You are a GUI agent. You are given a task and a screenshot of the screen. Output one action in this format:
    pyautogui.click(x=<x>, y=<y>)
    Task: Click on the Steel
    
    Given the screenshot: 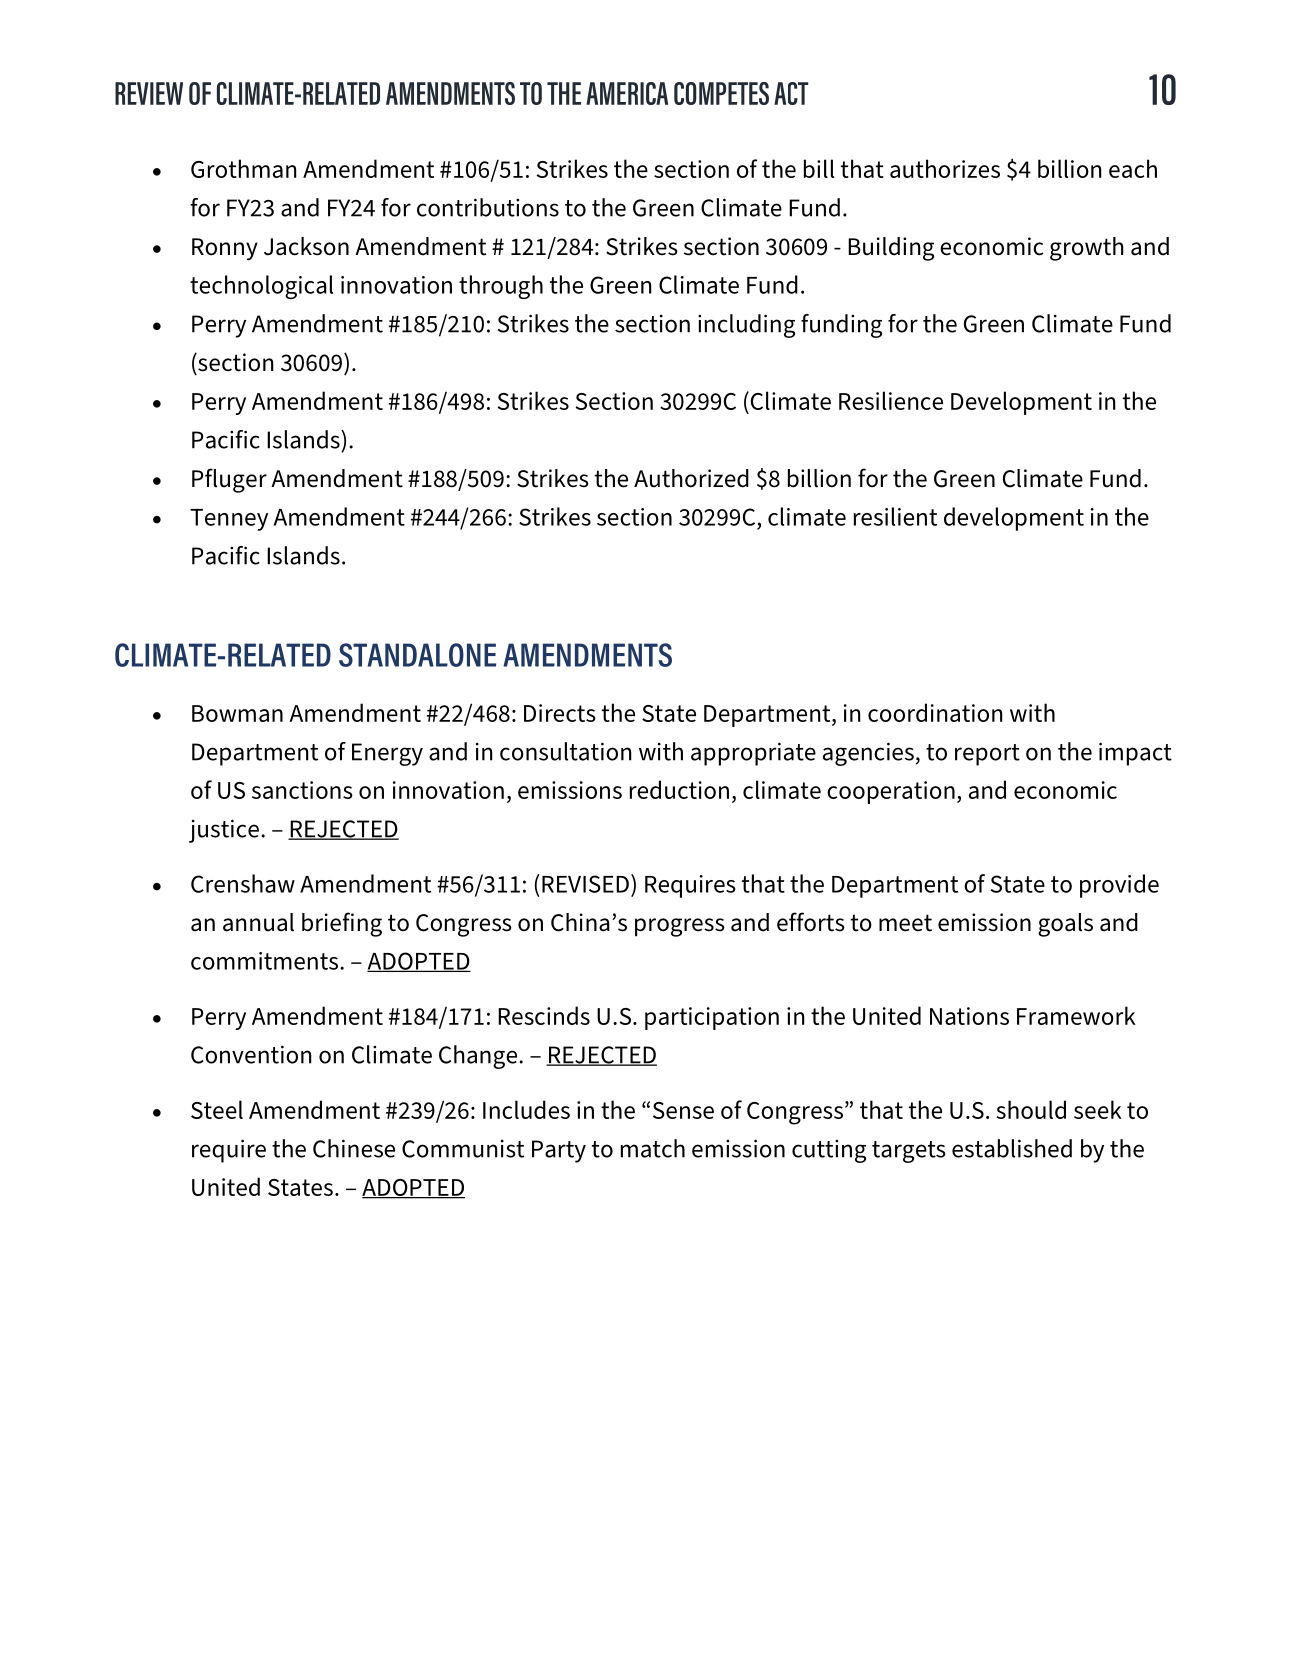 What is the action you would take?
    pyautogui.click(x=217, y=1109)
